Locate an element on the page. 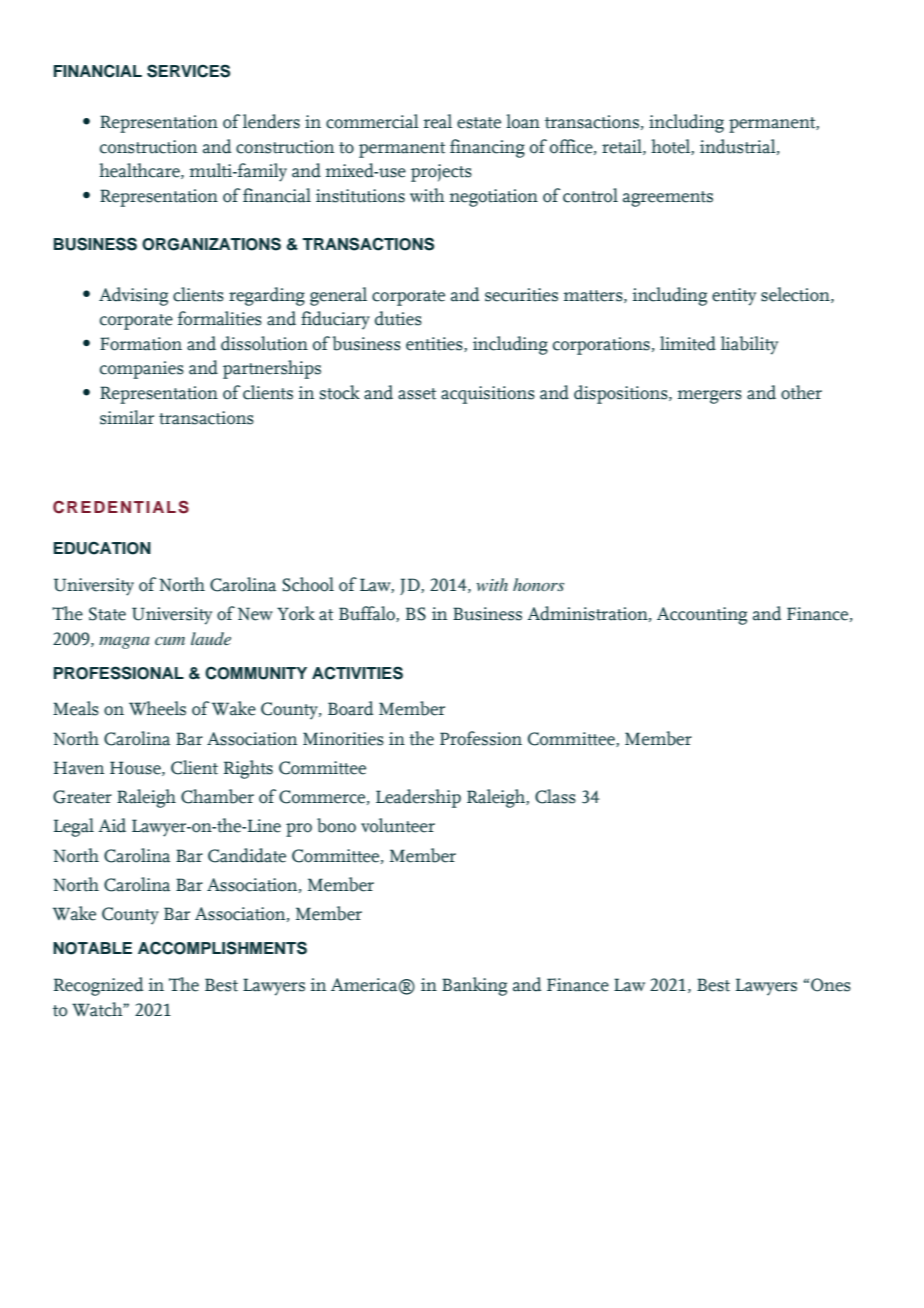  real is located at coordinates (437, 121).
